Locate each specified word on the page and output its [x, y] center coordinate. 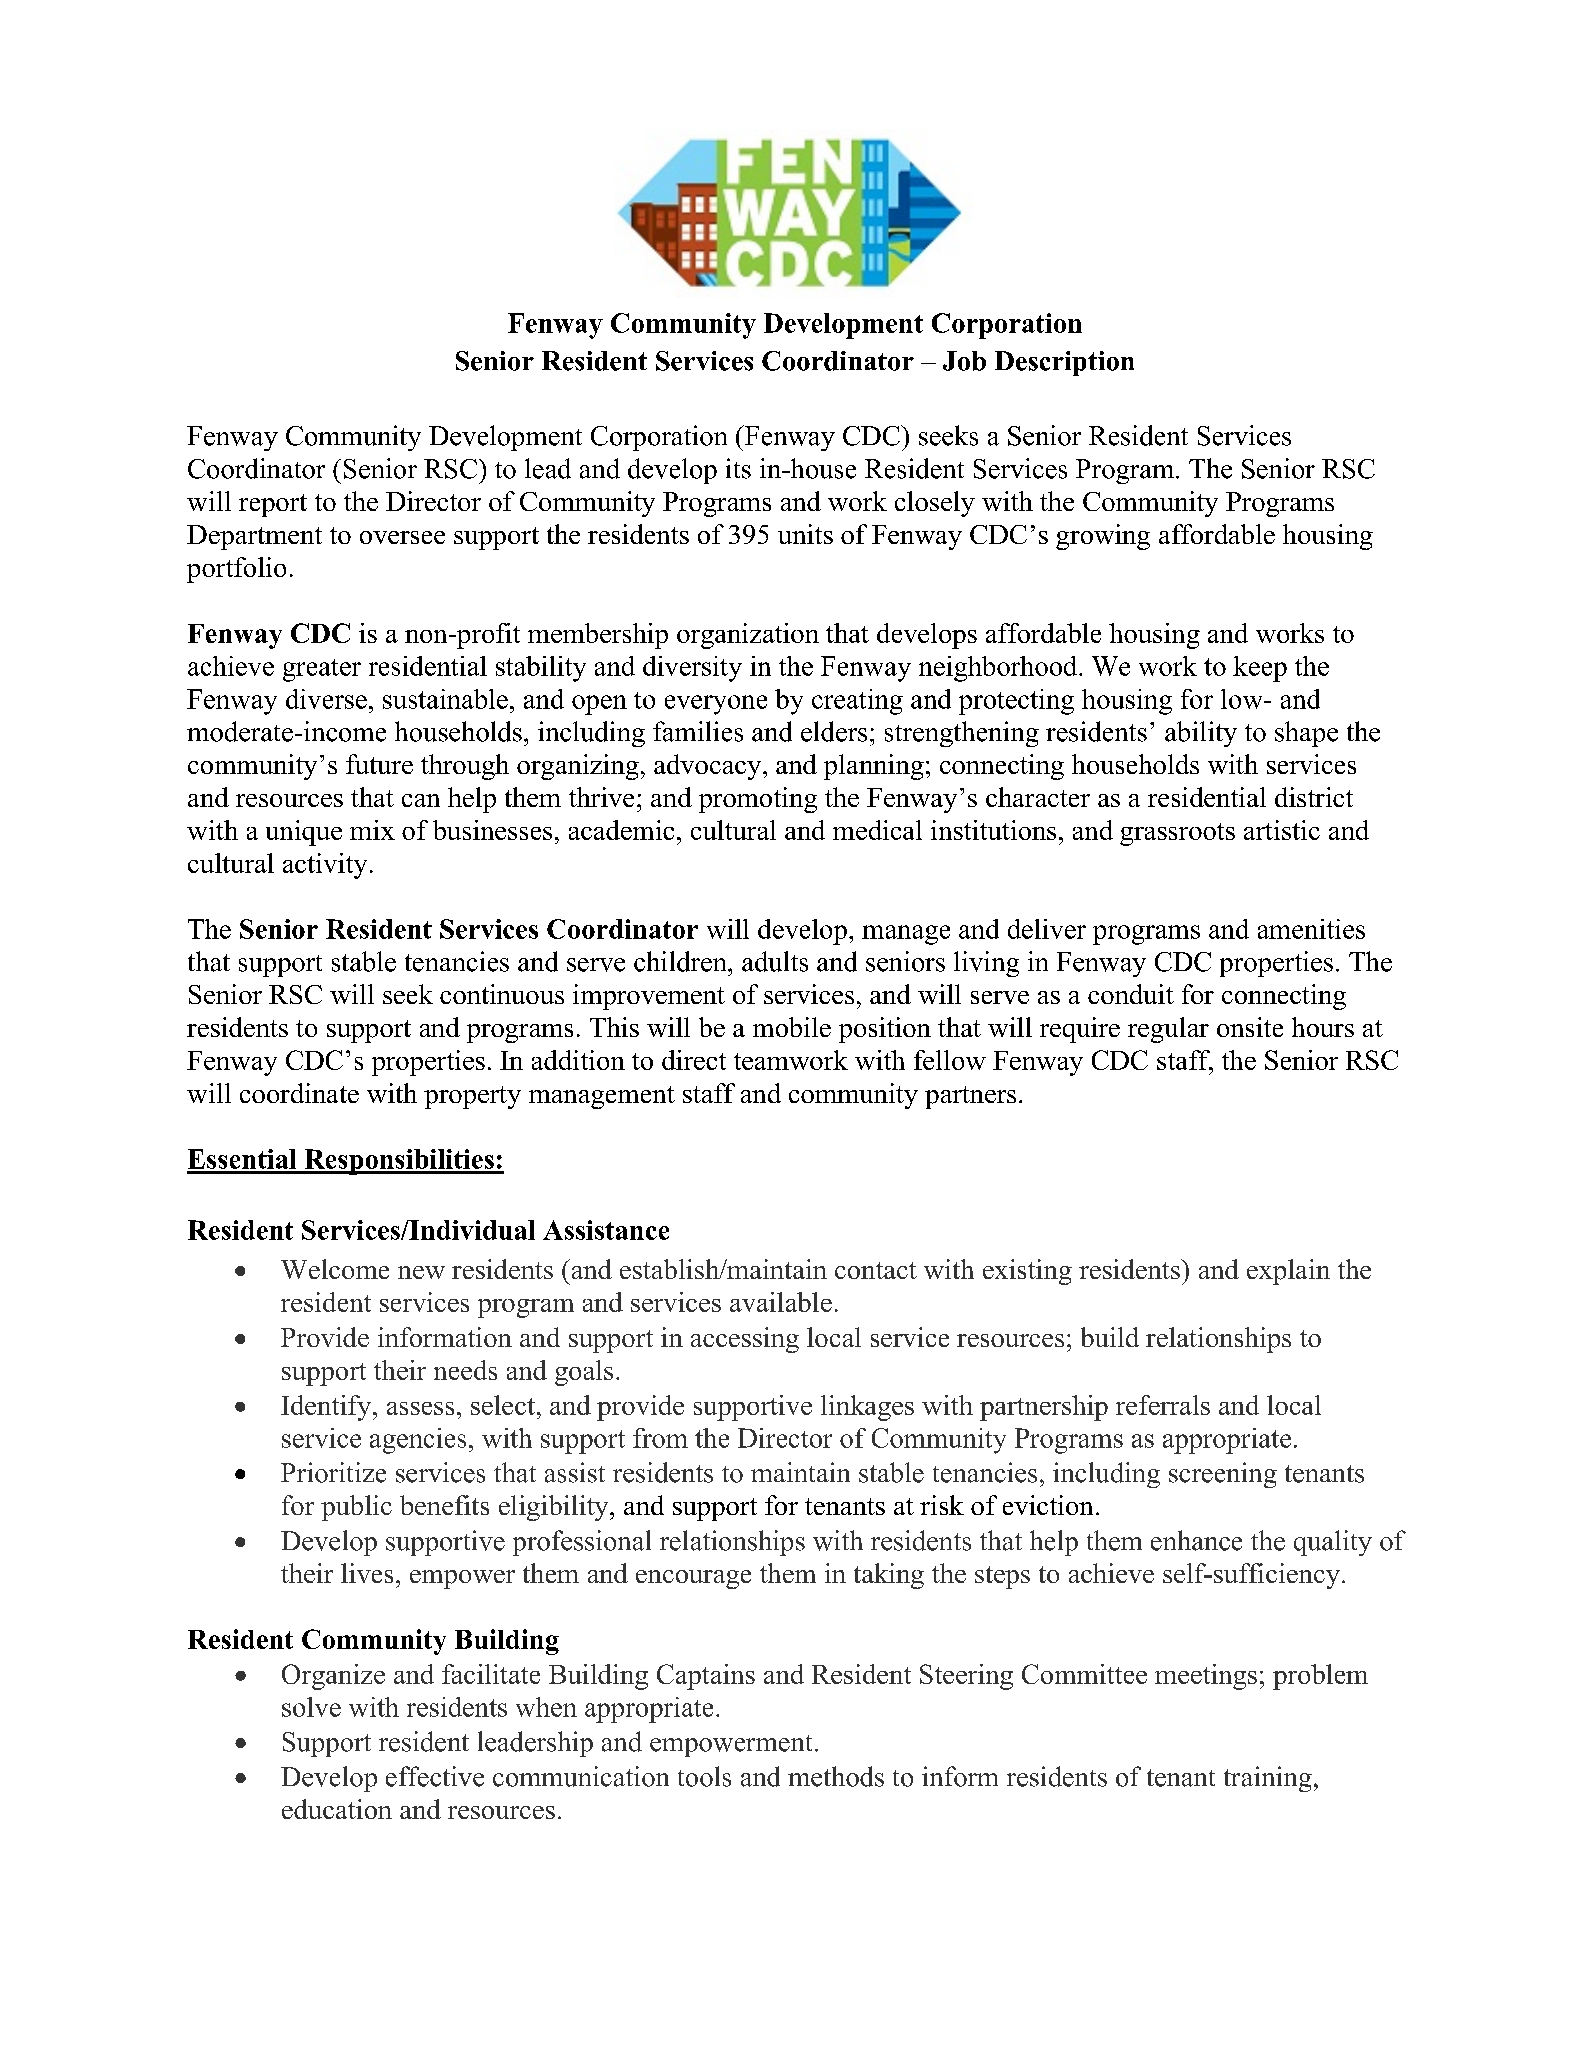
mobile [792, 1027]
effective [435, 1776]
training [1268, 1779]
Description [1064, 363]
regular [1168, 1030]
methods [836, 1776]
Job [964, 361]
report [273, 505]
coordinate [299, 1093]
